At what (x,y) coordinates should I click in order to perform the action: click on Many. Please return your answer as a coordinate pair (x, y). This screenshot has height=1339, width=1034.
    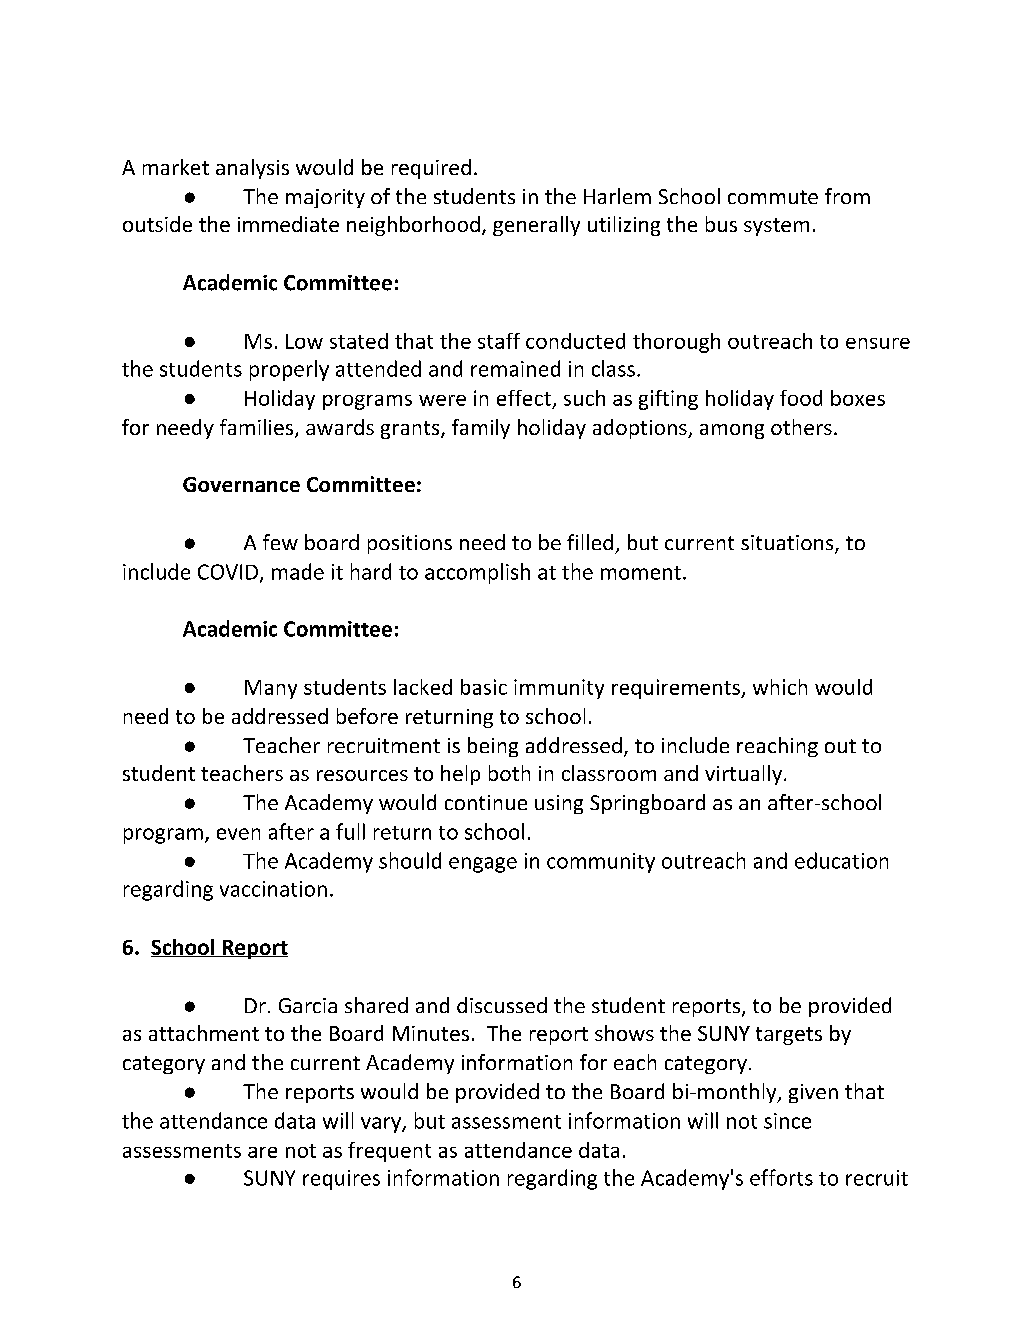
    Looking at the image, I should click on (271, 689).
